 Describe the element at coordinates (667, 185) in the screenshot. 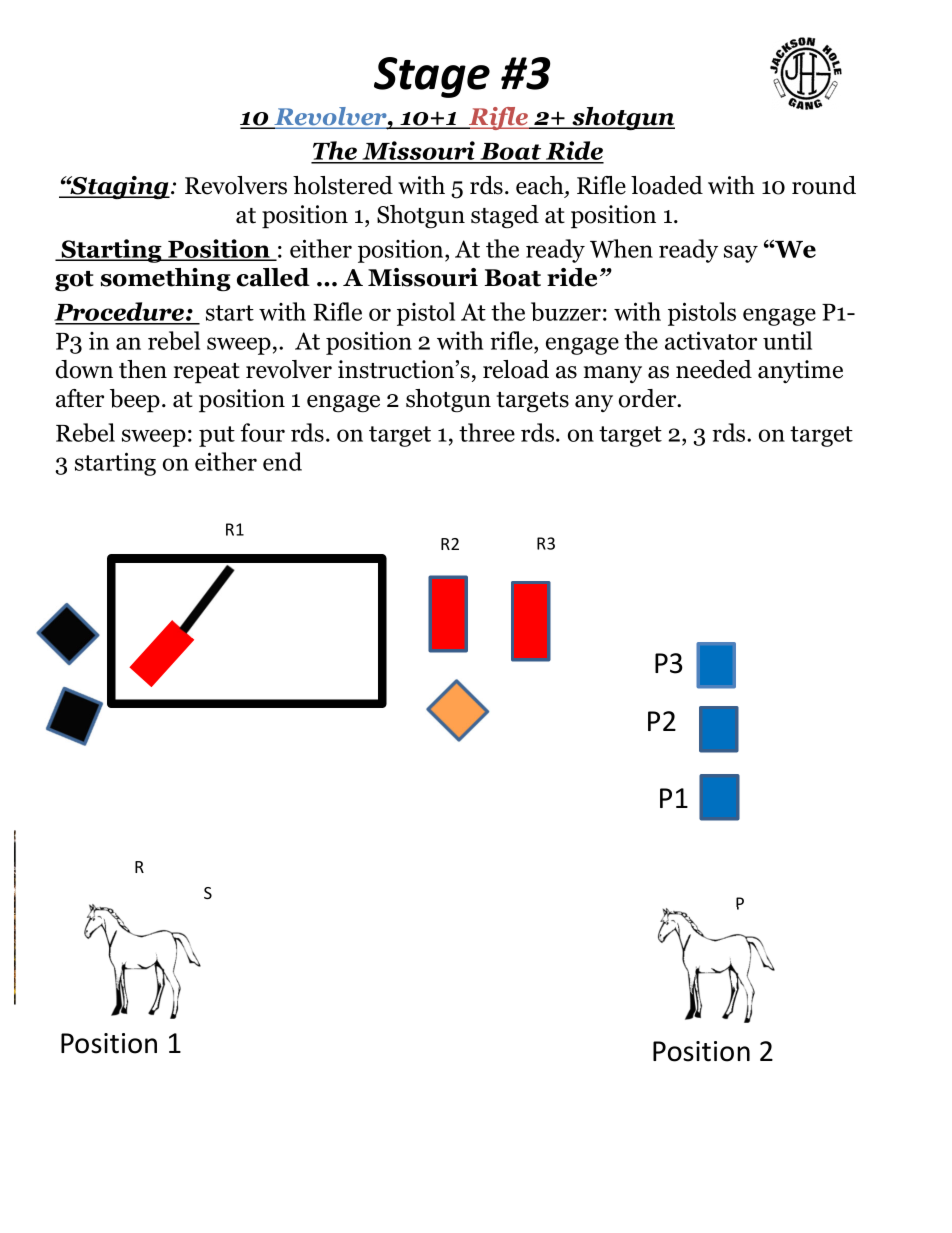

I see `loaded` at that location.
